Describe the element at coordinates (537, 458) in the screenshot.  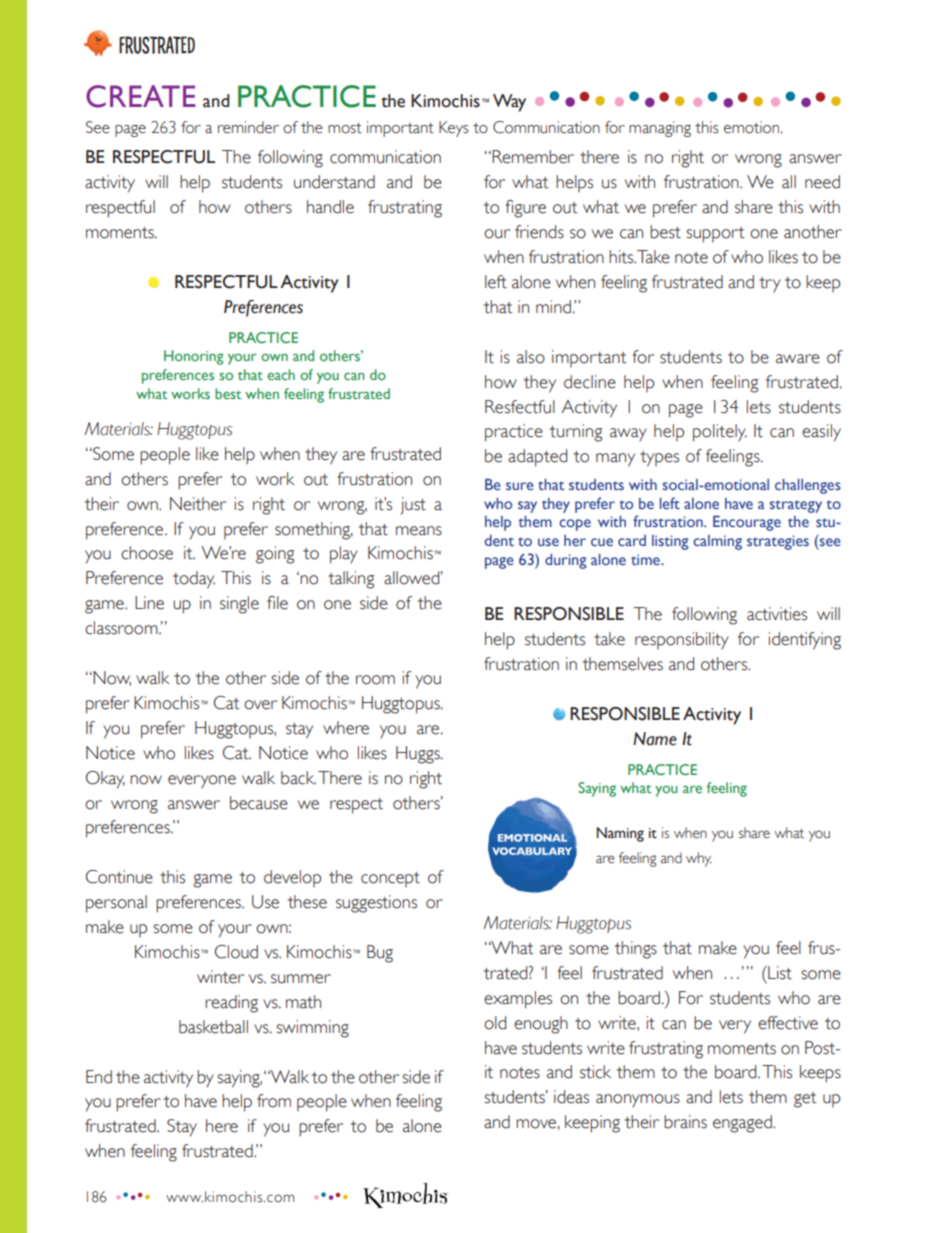
I see `adapted` at that location.
